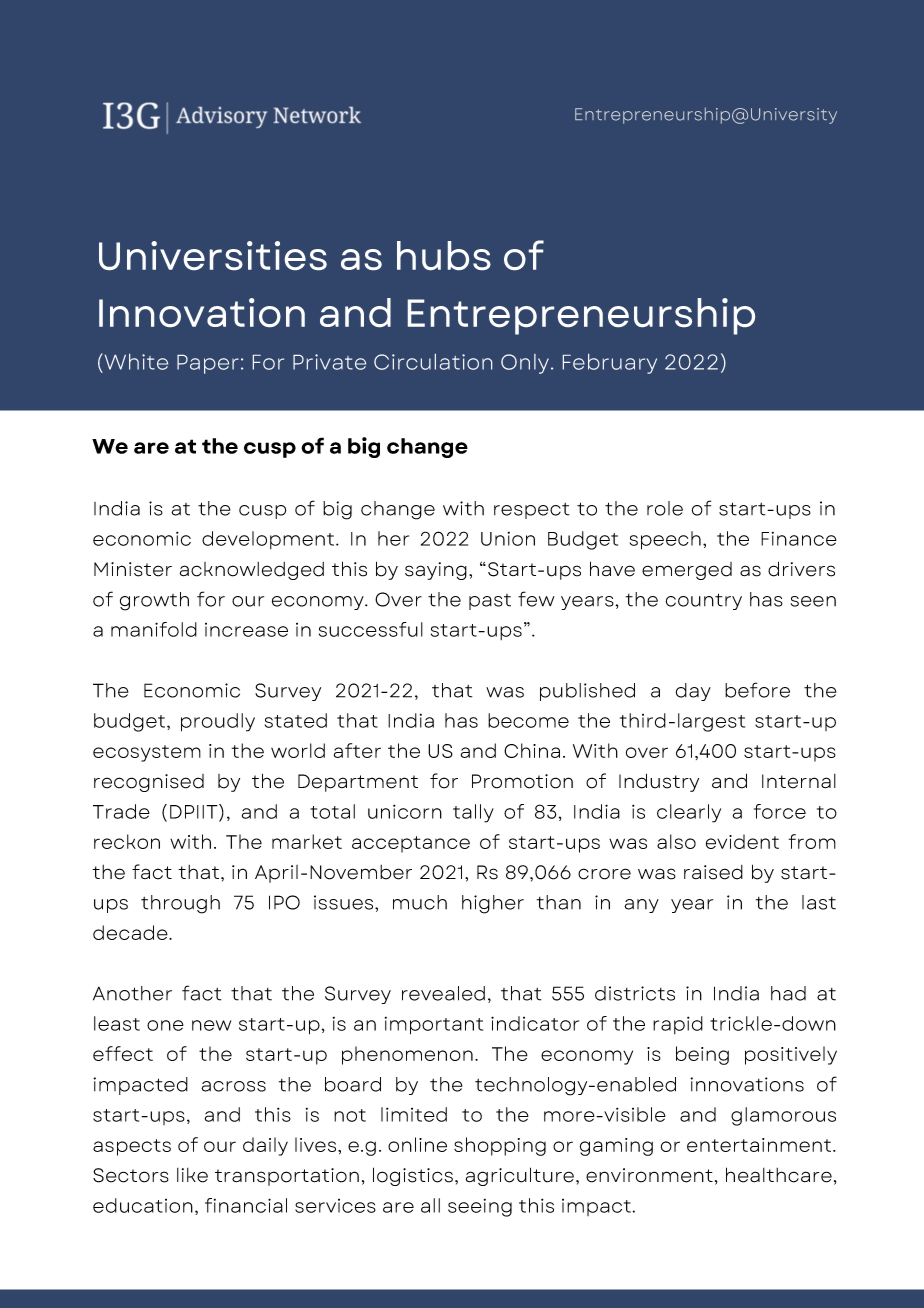  What do you see at coordinates (213, 255) in the document?
I see `Universities` at bounding box center [213, 255].
